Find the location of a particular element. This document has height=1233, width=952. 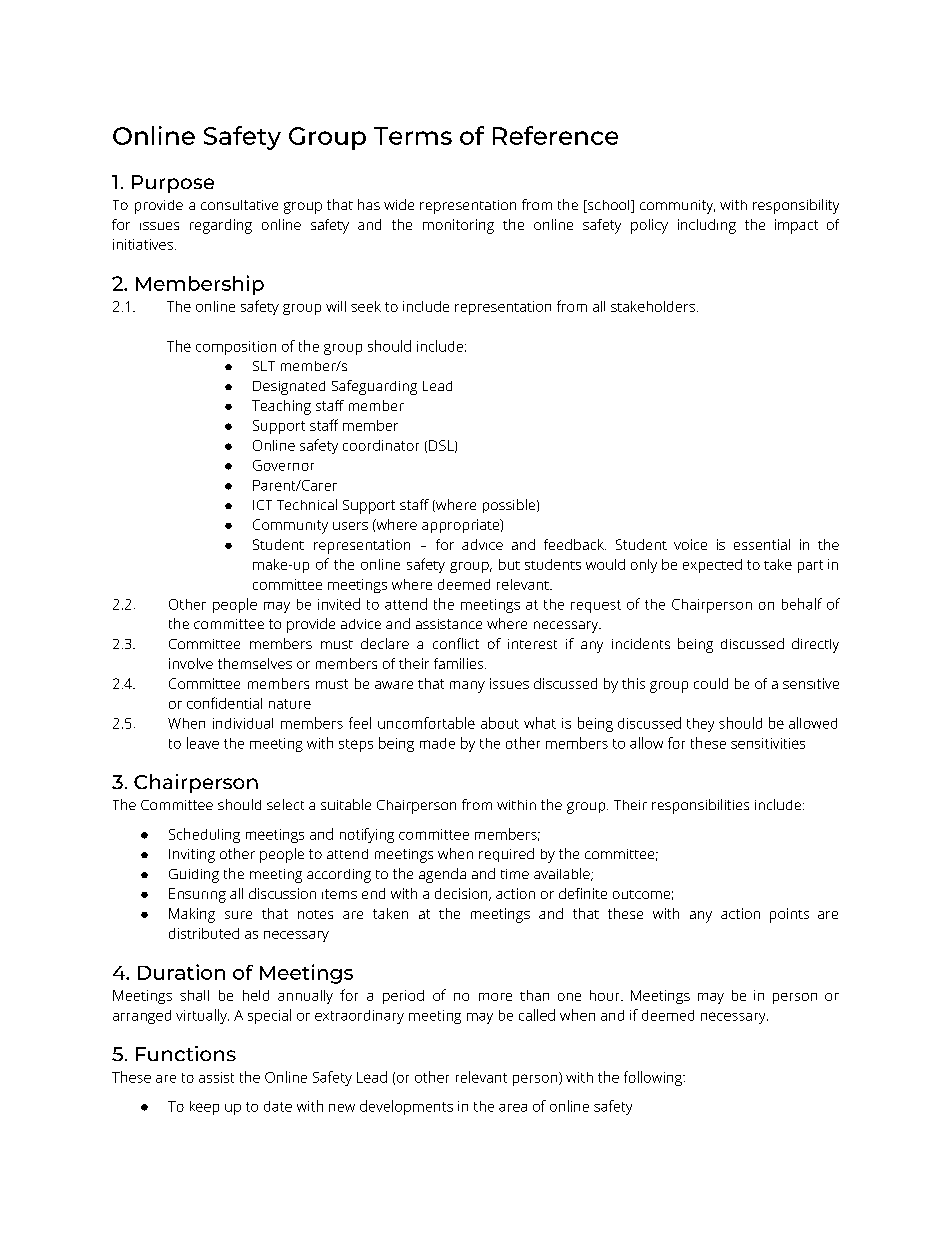

they is located at coordinates (700, 725).
